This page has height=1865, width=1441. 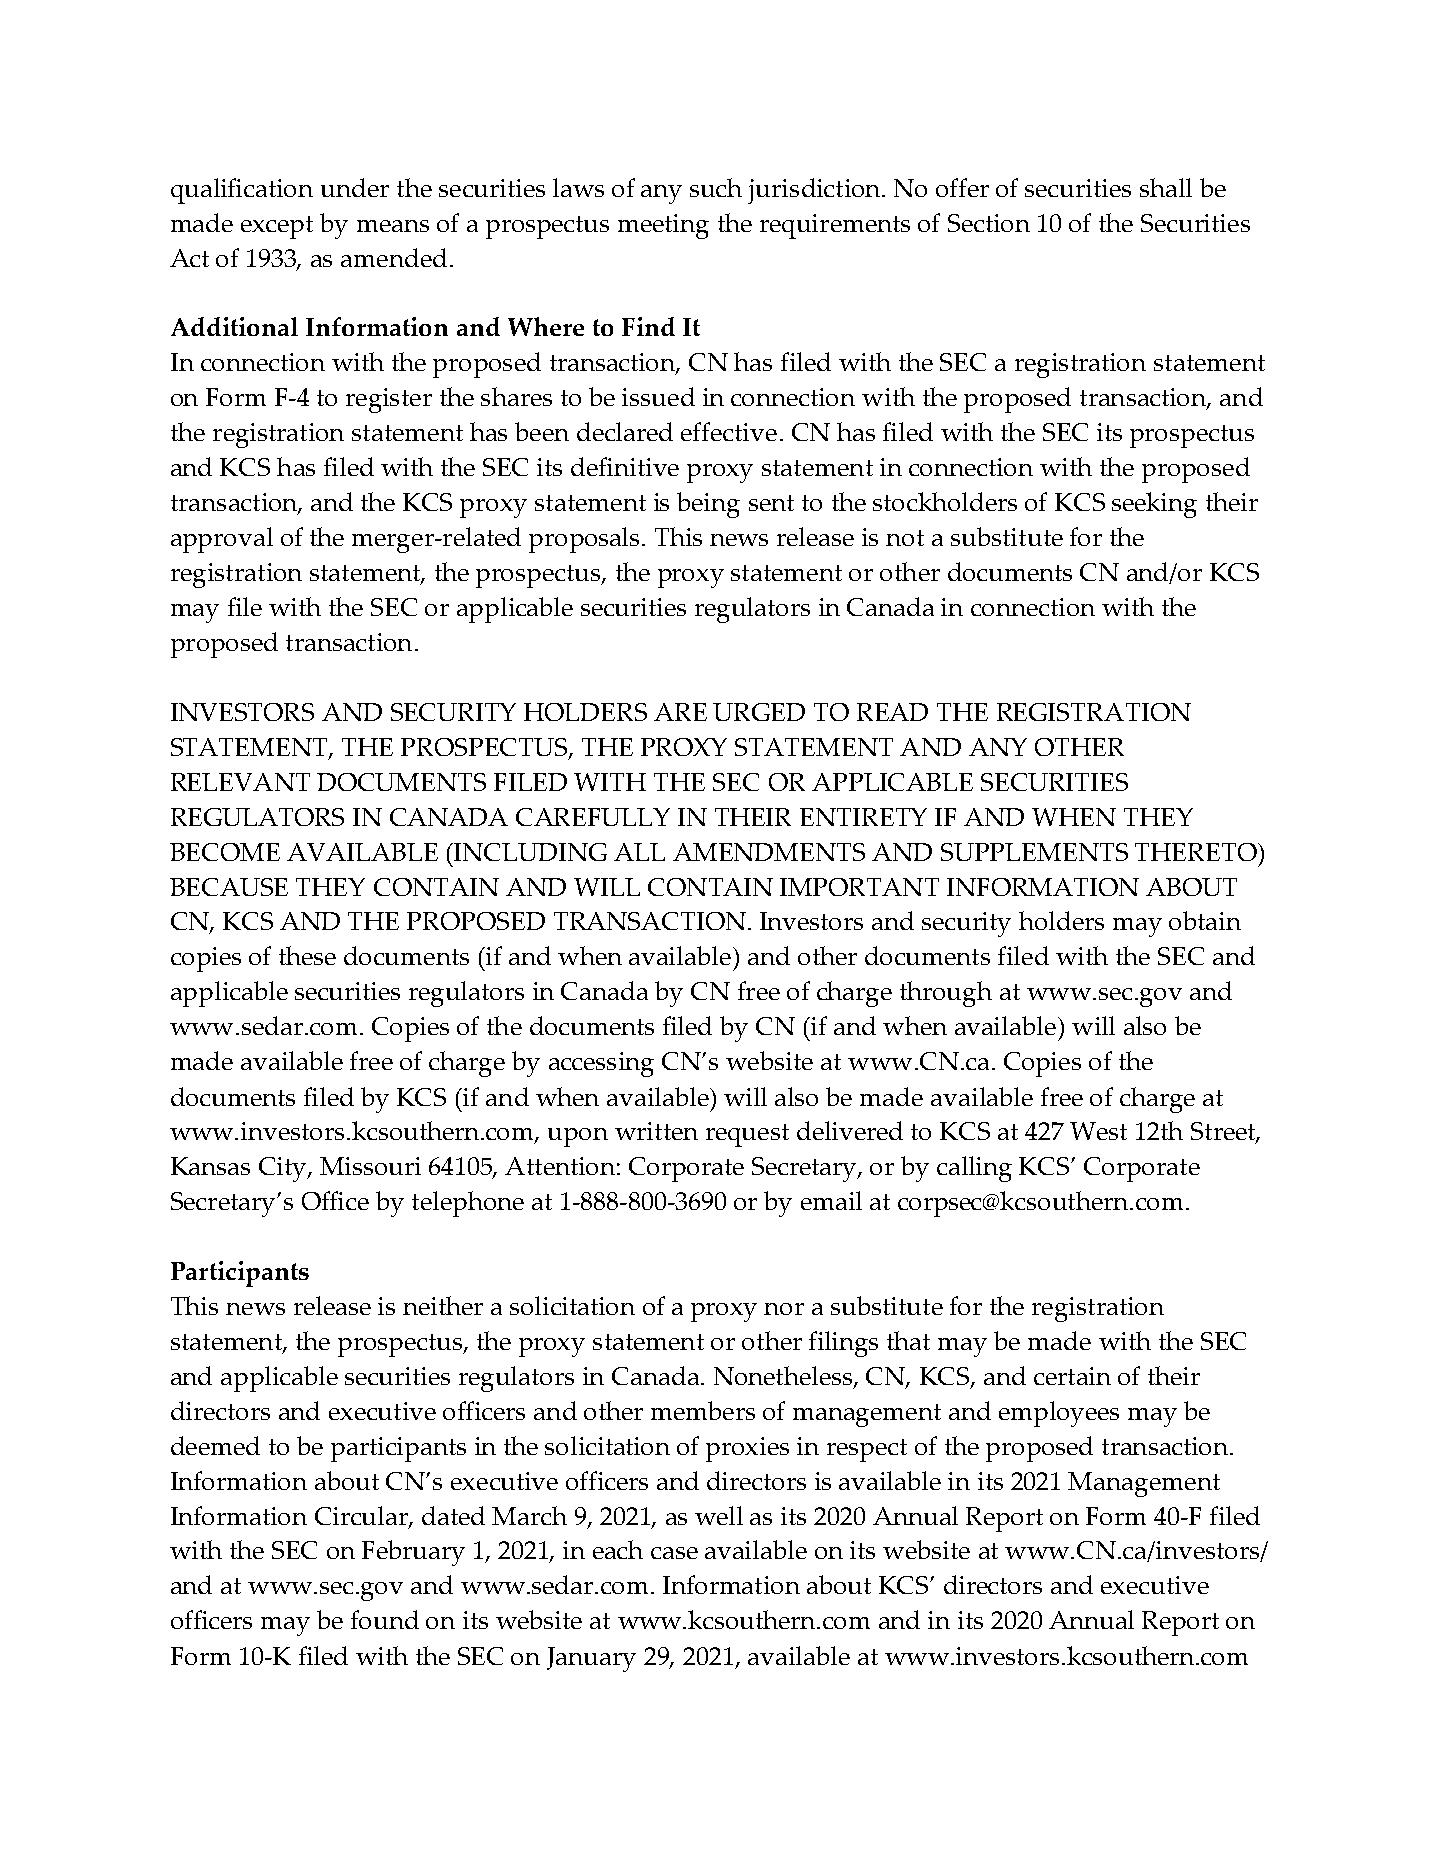 What do you see at coordinates (1098, 1131) in the page?
I see `West` at bounding box center [1098, 1131].
